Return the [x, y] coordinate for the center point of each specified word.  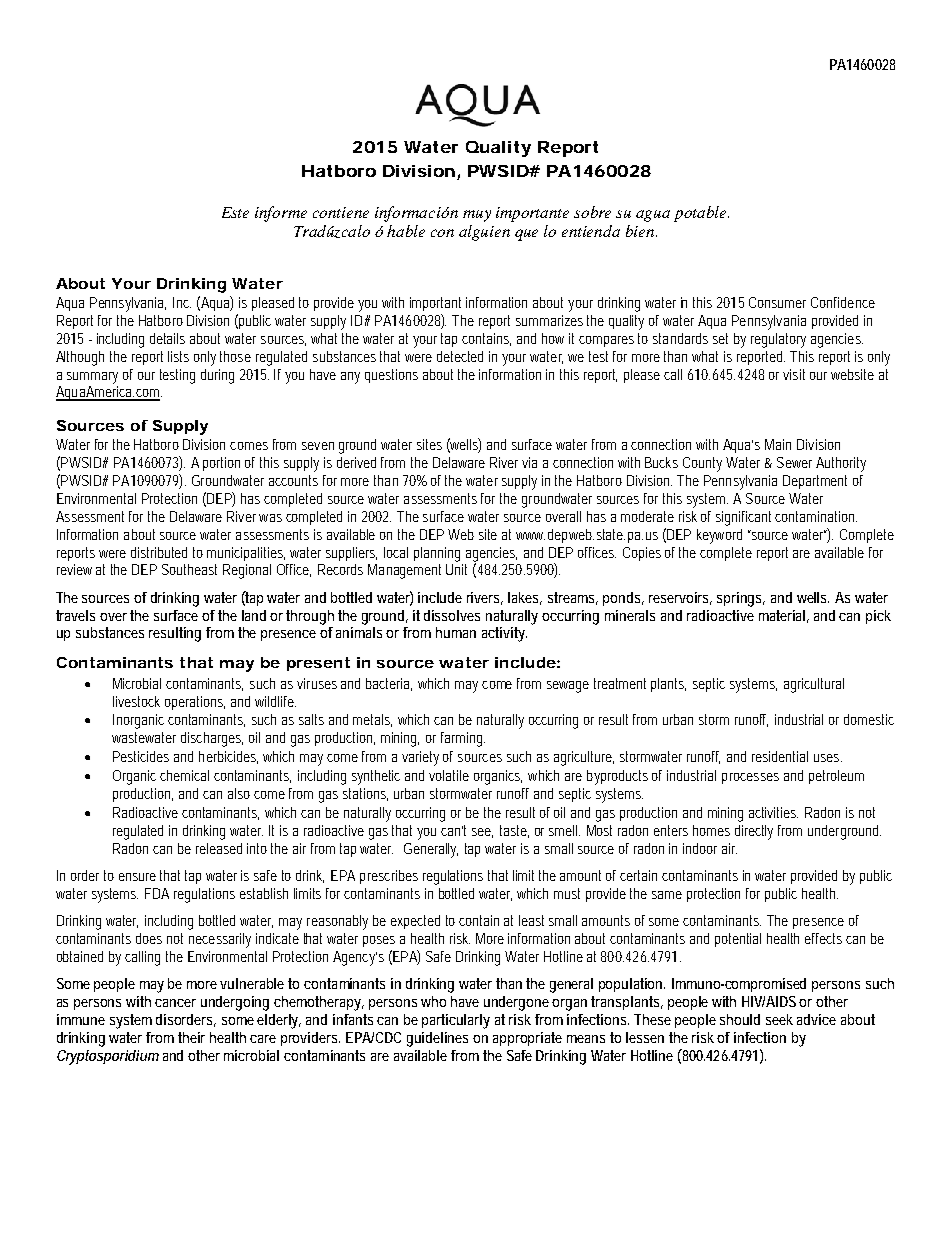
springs [741, 599]
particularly [456, 1021]
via [529, 462]
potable [701, 214]
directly [754, 832]
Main [778, 444]
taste [514, 831]
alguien [484, 233]
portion [221, 464]
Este [235, 212]
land [254, 615]
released [219, 848]
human [456, 632]
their [191, 1037]
